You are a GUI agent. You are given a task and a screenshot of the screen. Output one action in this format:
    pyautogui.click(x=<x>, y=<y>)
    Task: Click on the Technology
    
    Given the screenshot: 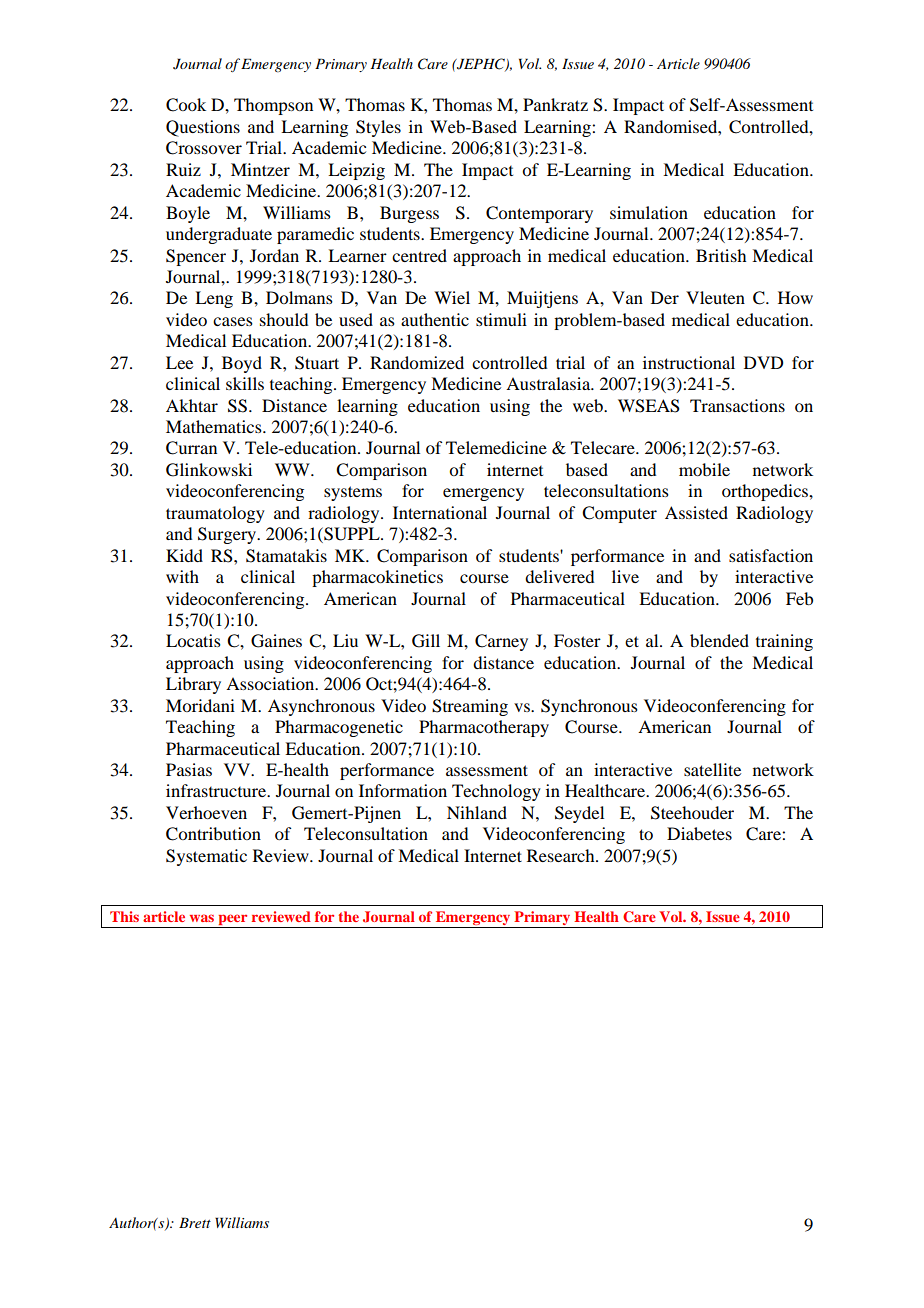 What is the action you would take?
    pyautogui.click(x=496, y=792)
